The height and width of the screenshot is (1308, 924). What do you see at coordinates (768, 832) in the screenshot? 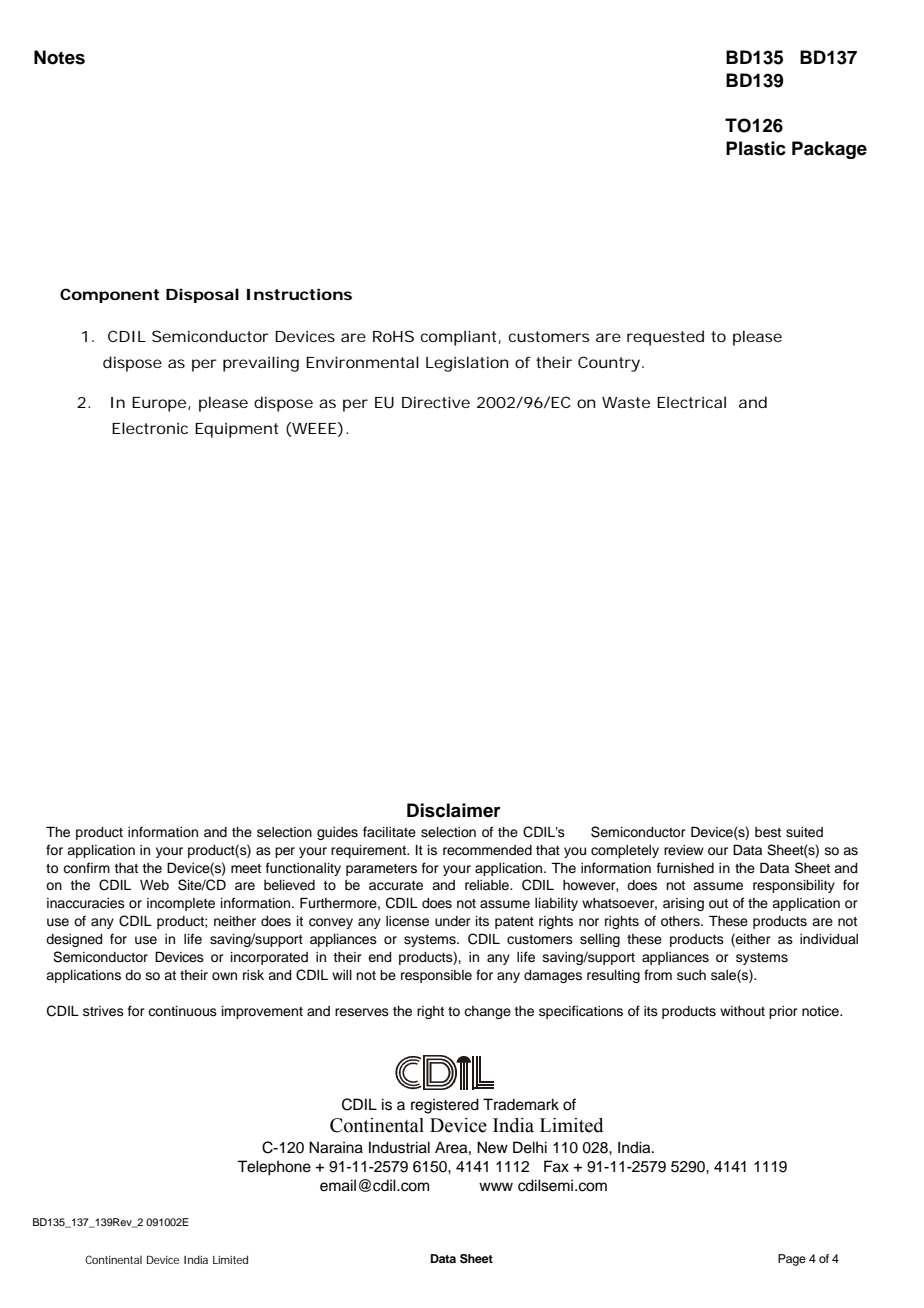
I see `best` at bounding box center [768, 832].
